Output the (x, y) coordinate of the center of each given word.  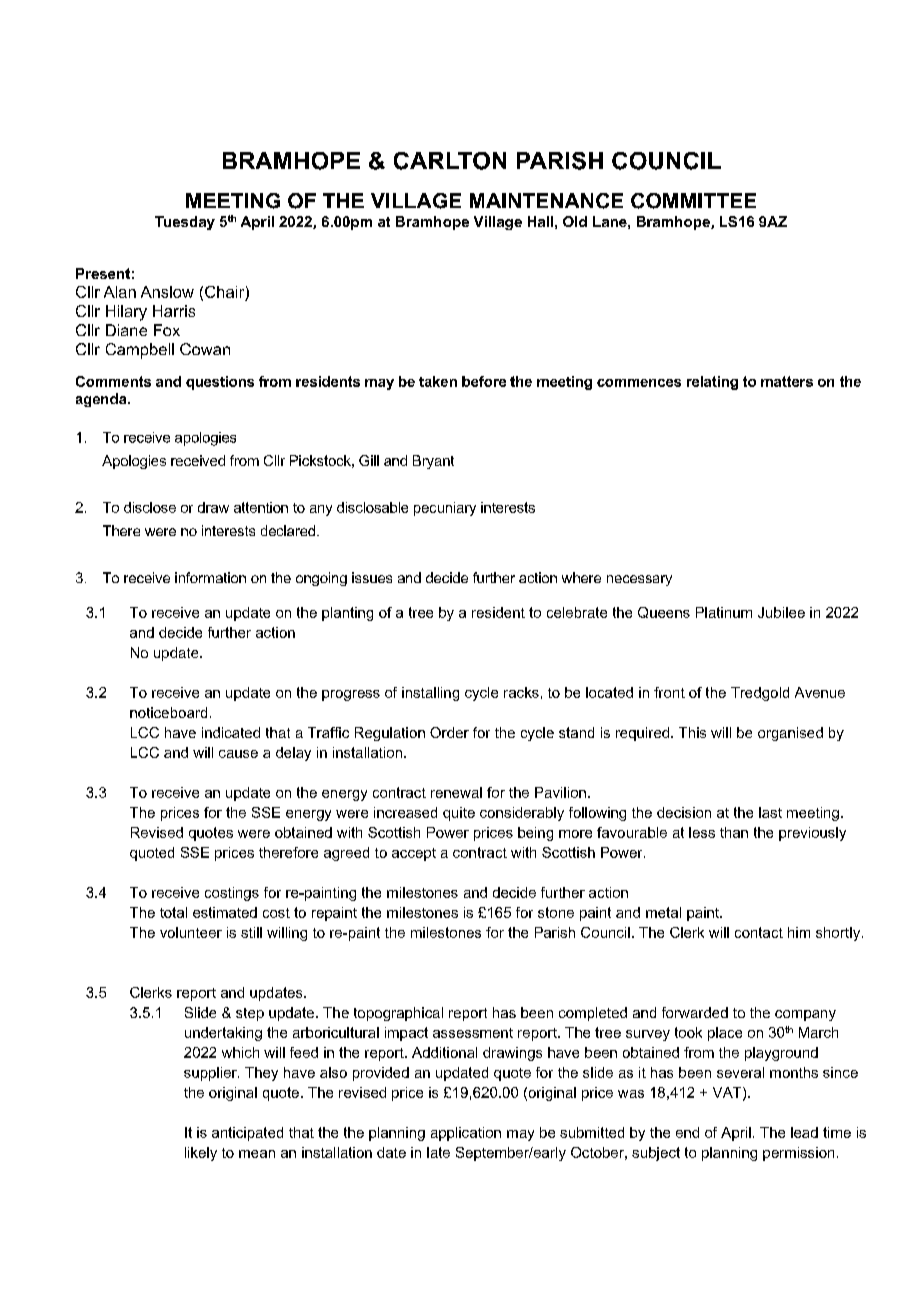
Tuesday (185, 223)
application (466, 1134)
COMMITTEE (693, 201)
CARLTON (450, 161)
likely (201, 1154)
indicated (231, 732)
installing (430, 694)
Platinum (724, 612)
